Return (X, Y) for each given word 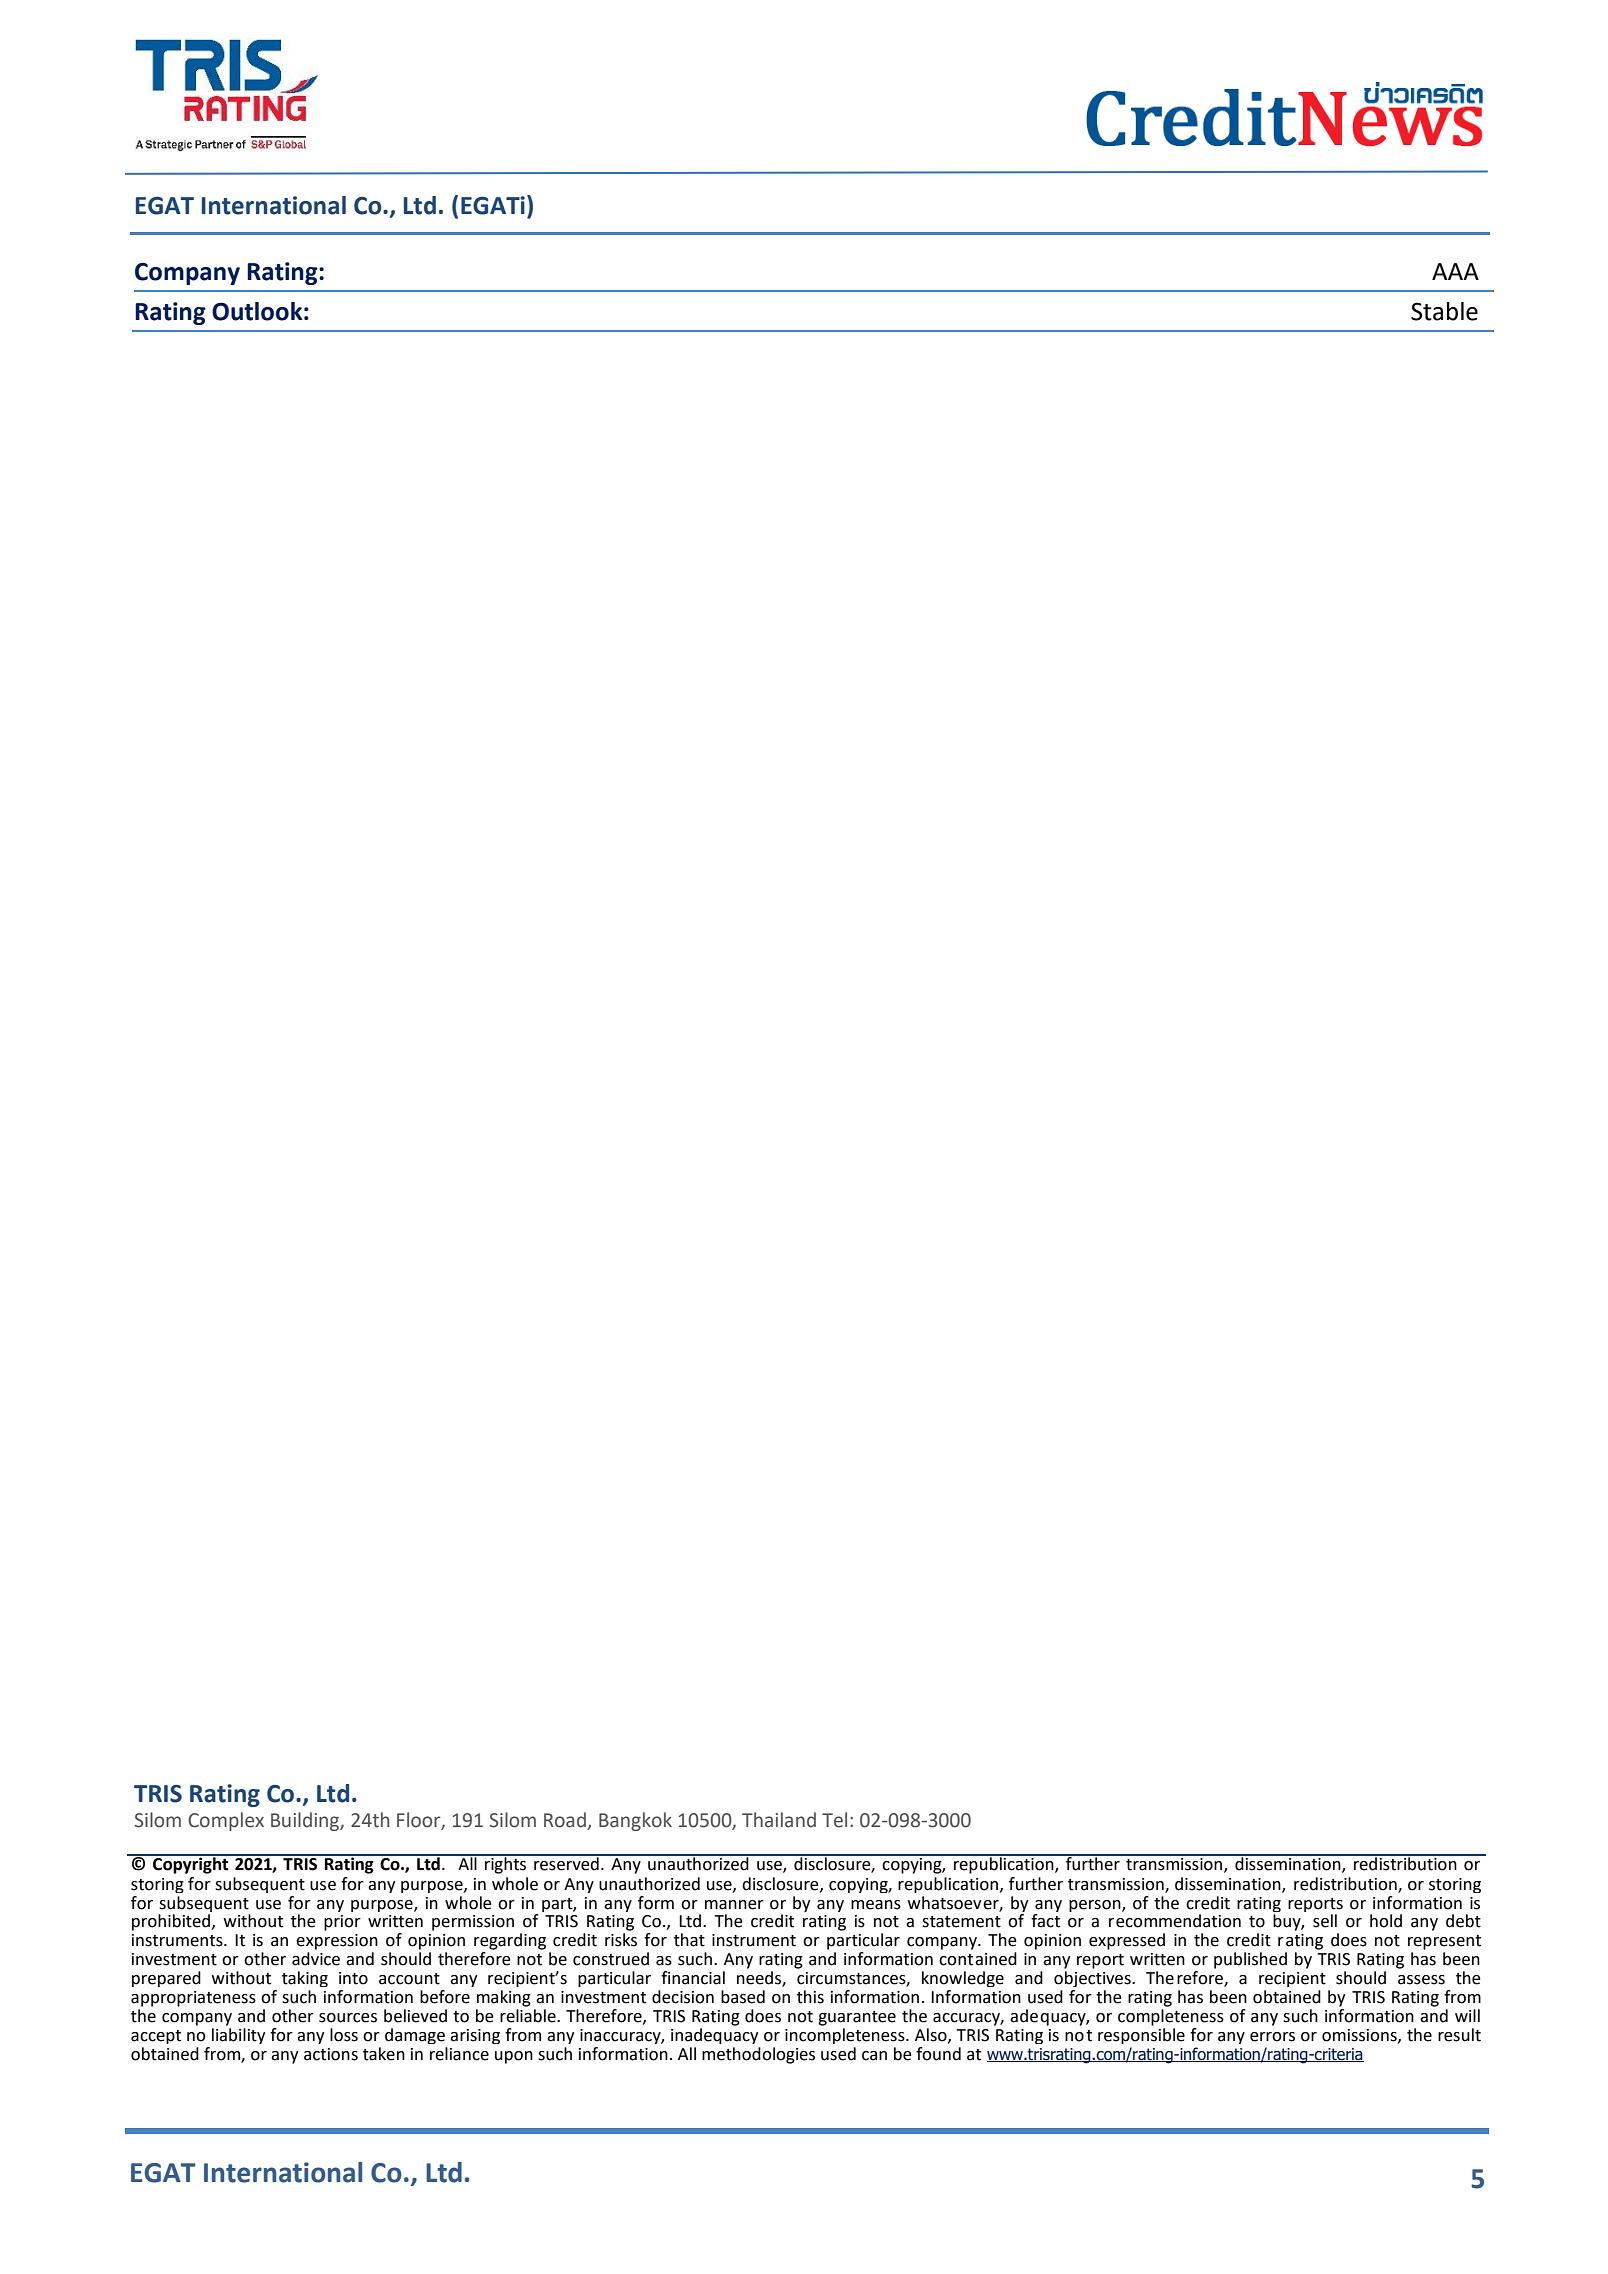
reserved (566, 1863)
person (1096, 1906)
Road (565, 1820)
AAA (1455, 271)
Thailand (779, 1820)
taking (305, 1979)
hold (1386, 1921)
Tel (834, 1820)
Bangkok (635, 1821)
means (876, 1905)
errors (1272, 2037)
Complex (226, 1821)
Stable (1444, 311)
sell (1325, 1921)
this (810, 1997)
